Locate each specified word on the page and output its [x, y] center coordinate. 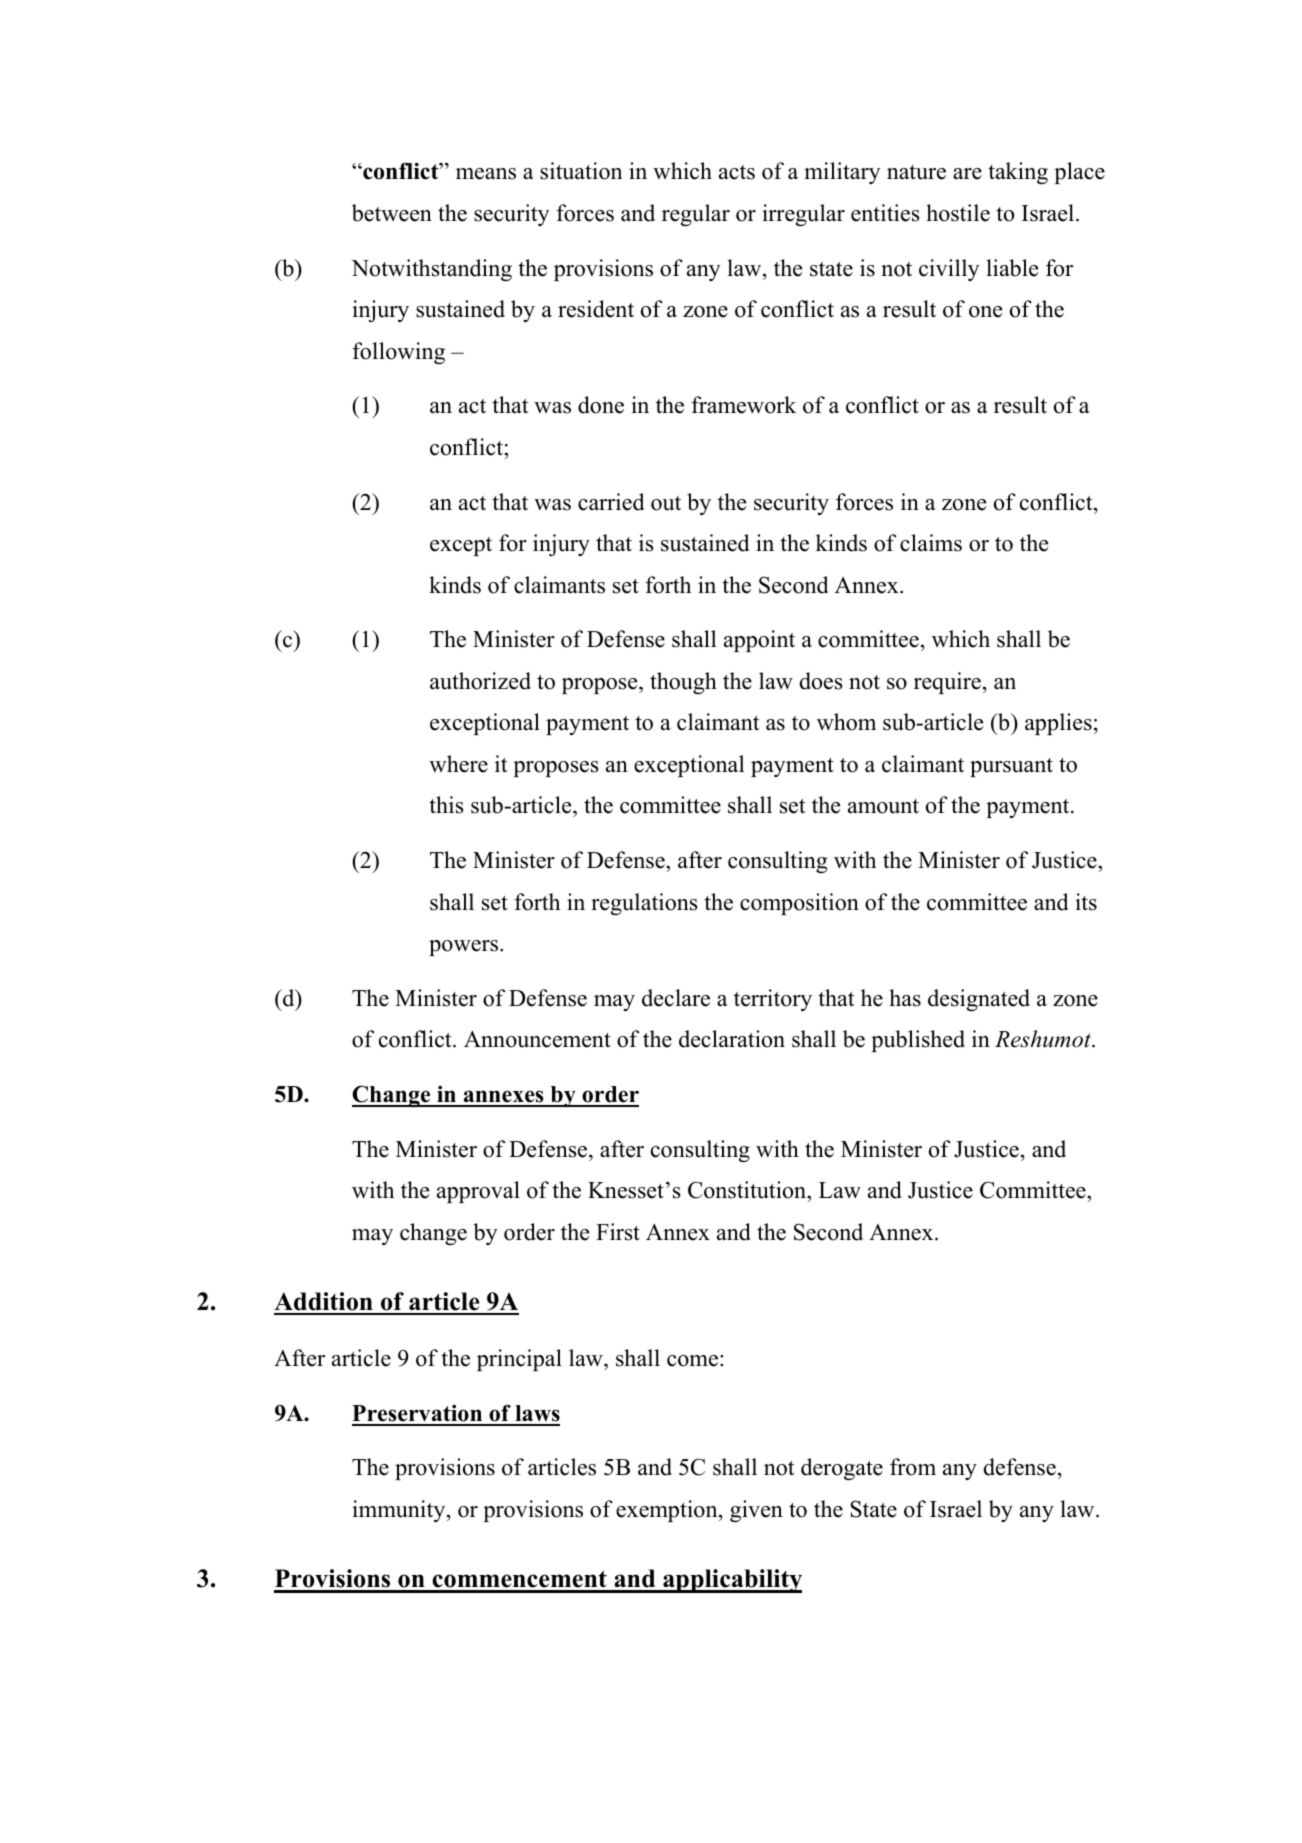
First [618, 1232]
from [913, 1467]
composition [799, 904]
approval [478, 1192]
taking [1018, 173]
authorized [480, 681]
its [1086, 902]
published [918, 1041]
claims [931, 543]
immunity [400, 1511]
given [756, 1511]
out [666, 503]
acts [737, 172]
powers [465, 948]
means [486, 174]
